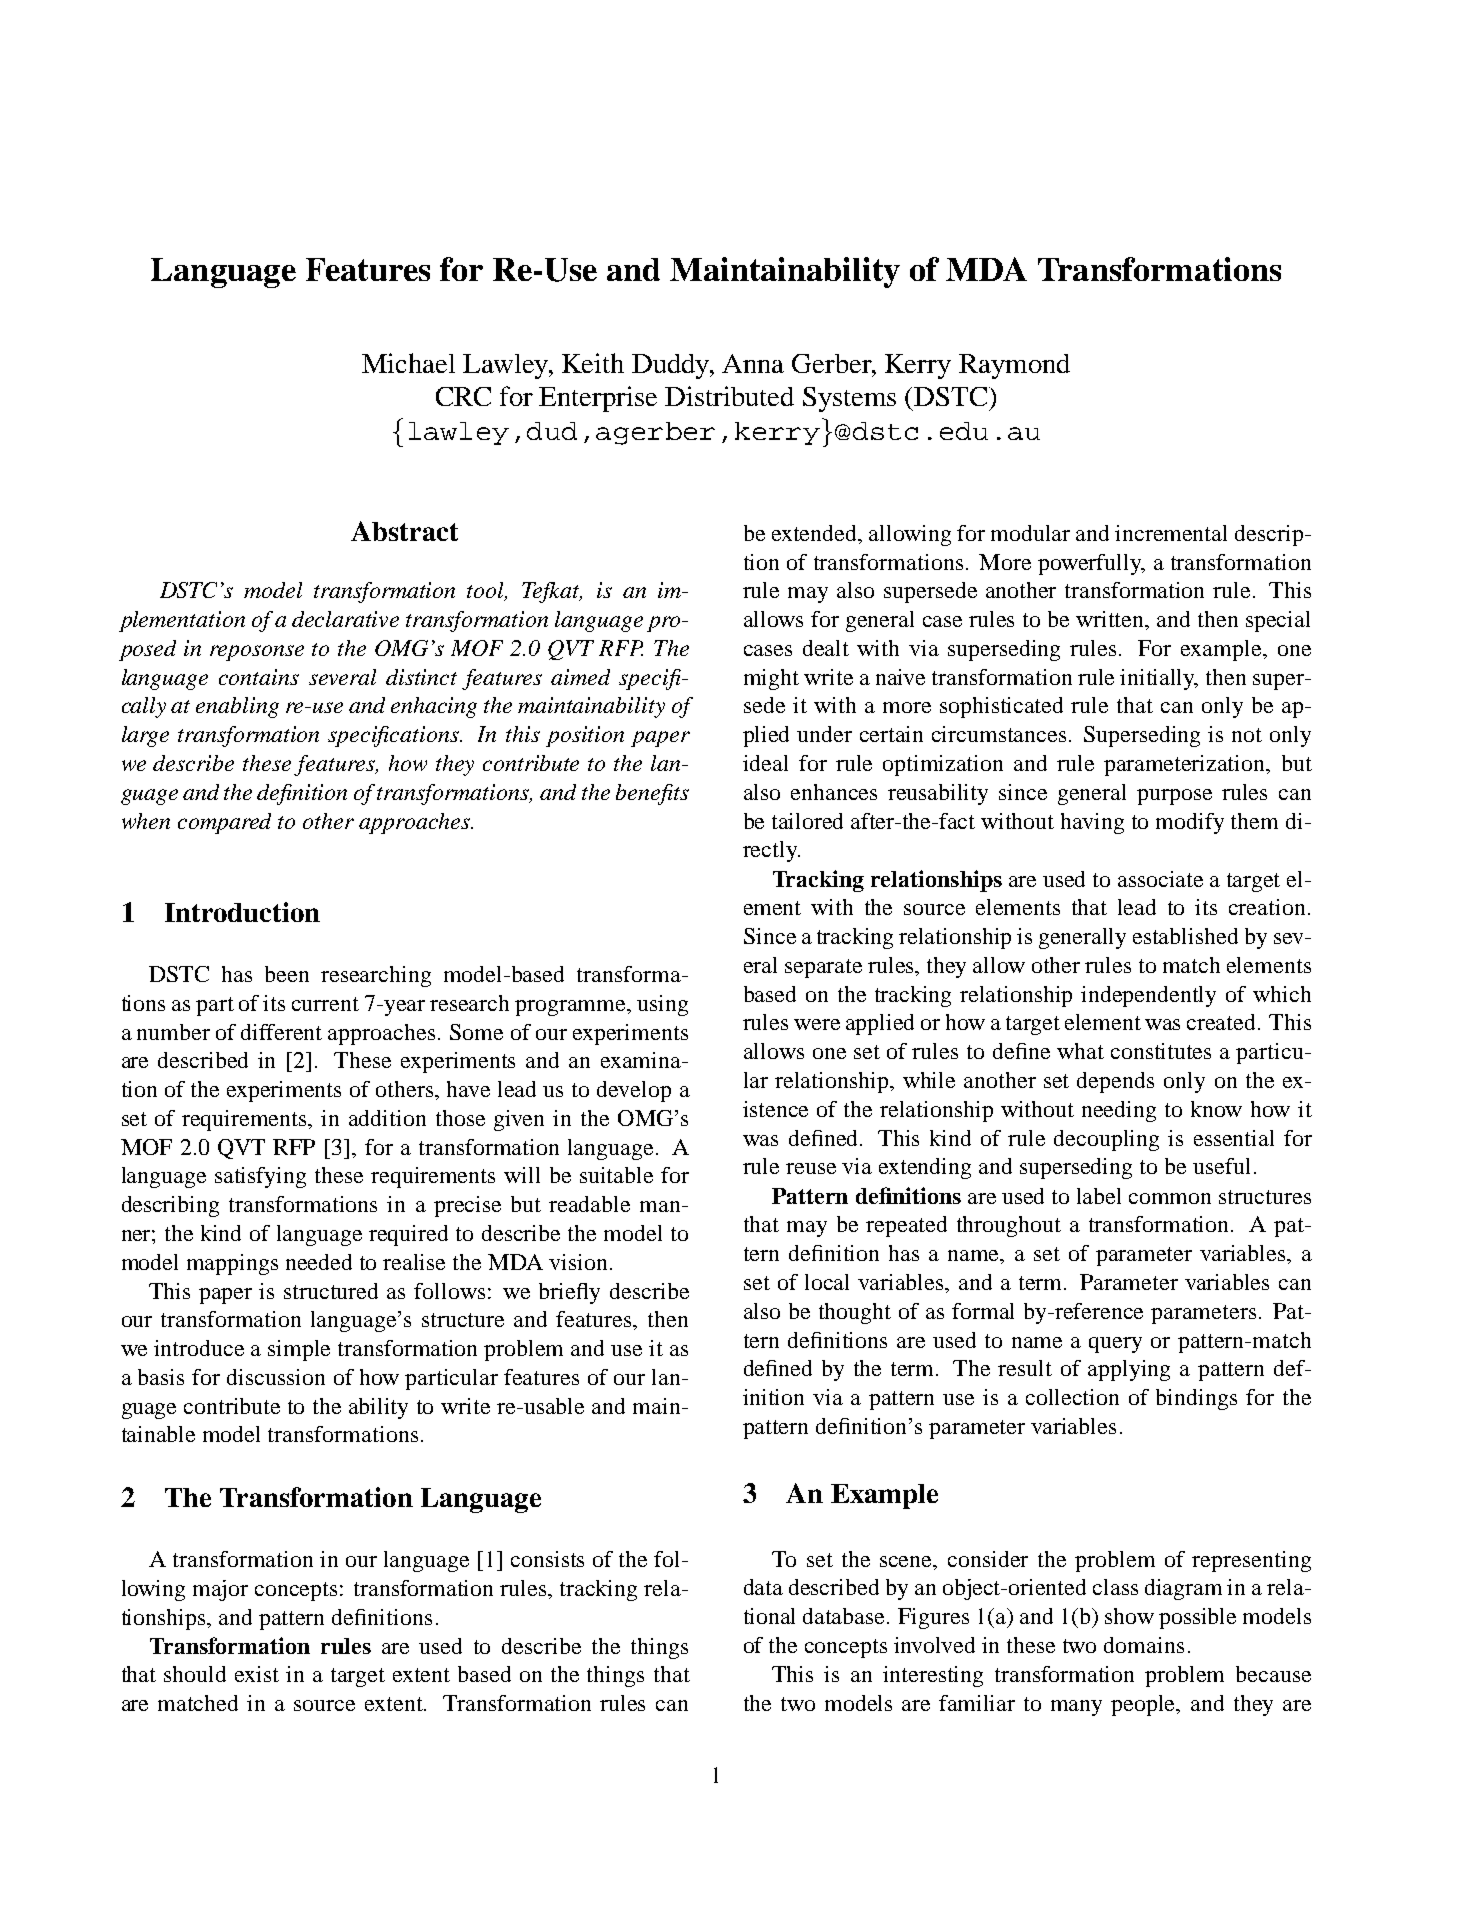  I want to click on Raymond, so click(1014, 366).
